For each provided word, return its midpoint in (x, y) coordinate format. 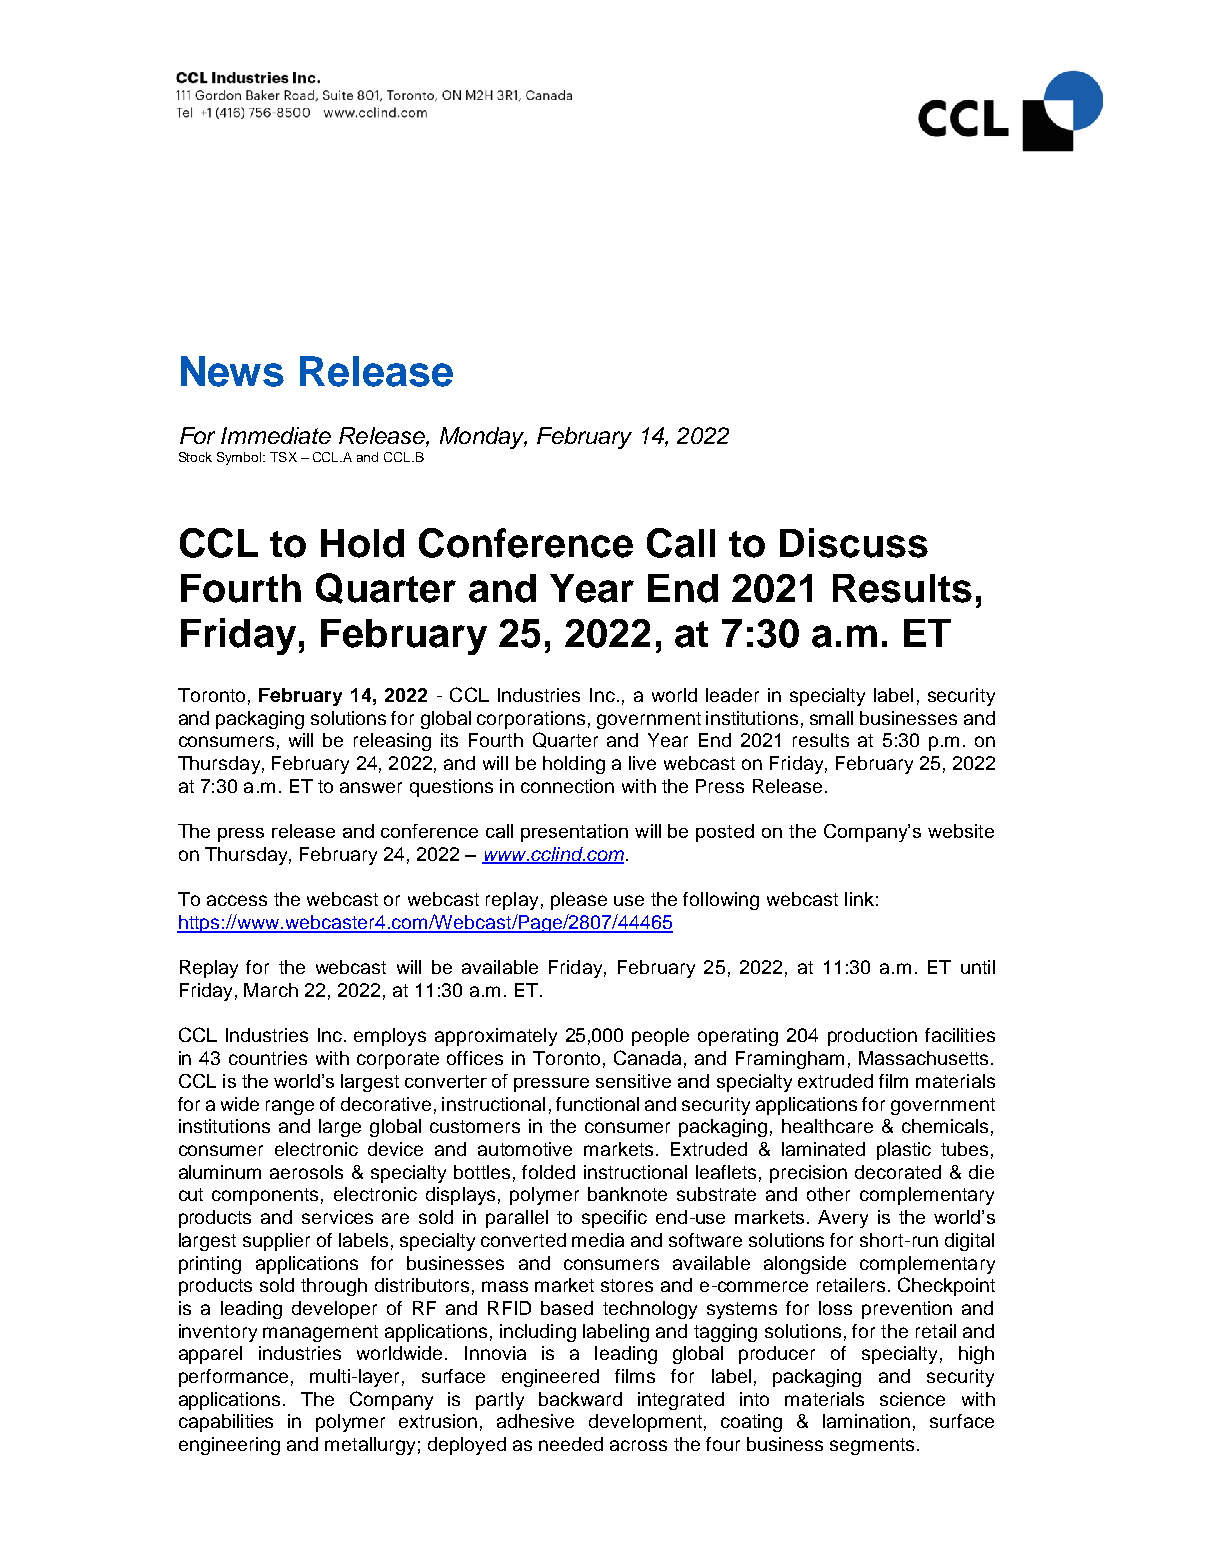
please (579, 901)
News (232, 371)
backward (580, 1399)
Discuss (854, 543)
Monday (483, 438)
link (859, 899)
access (237, 900)
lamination (866, 1421)
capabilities (226, 1423)
